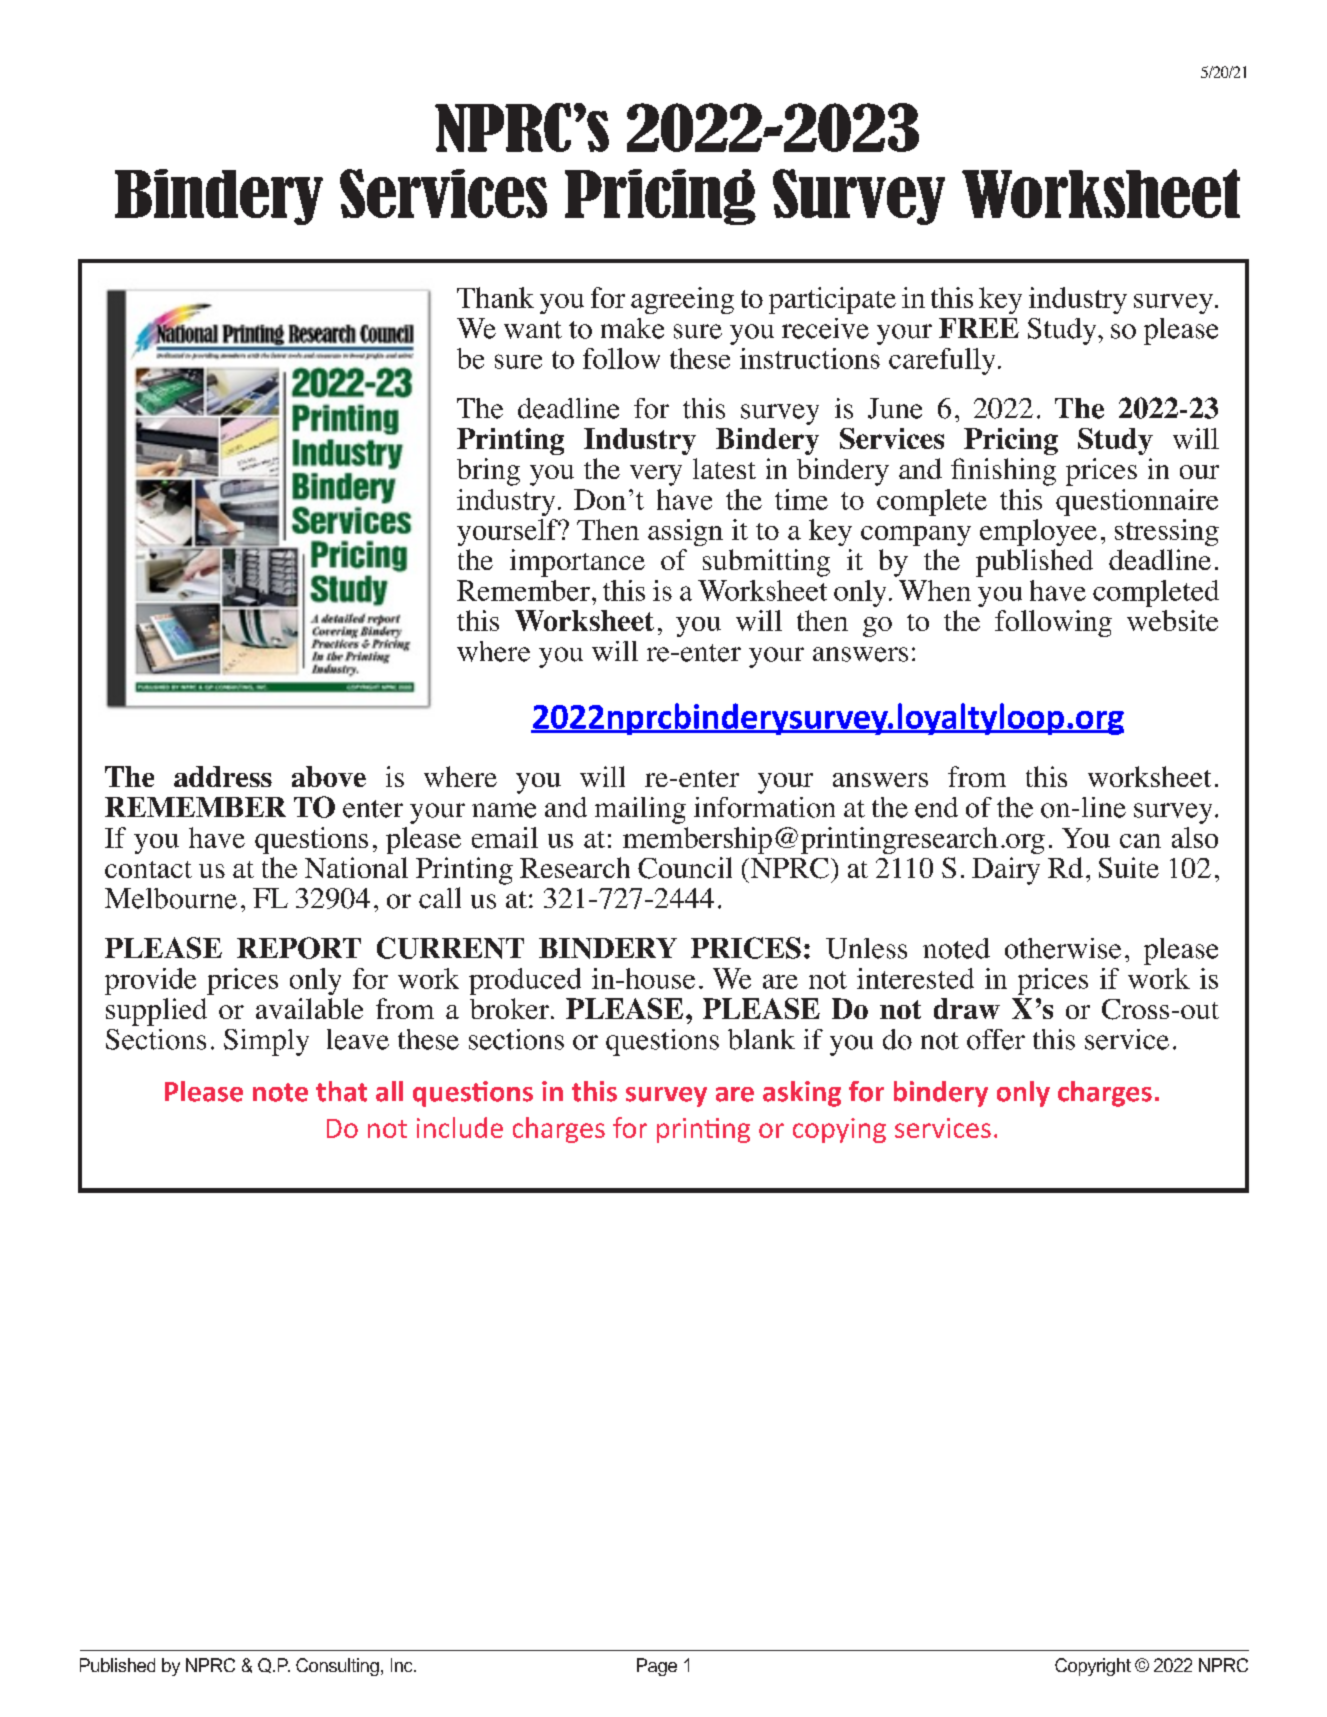 Image resolution: width=1327 pixels, height=1717 pixels. Describe the element at coordinates (223, 776) in the document. I see `address` at that location.
